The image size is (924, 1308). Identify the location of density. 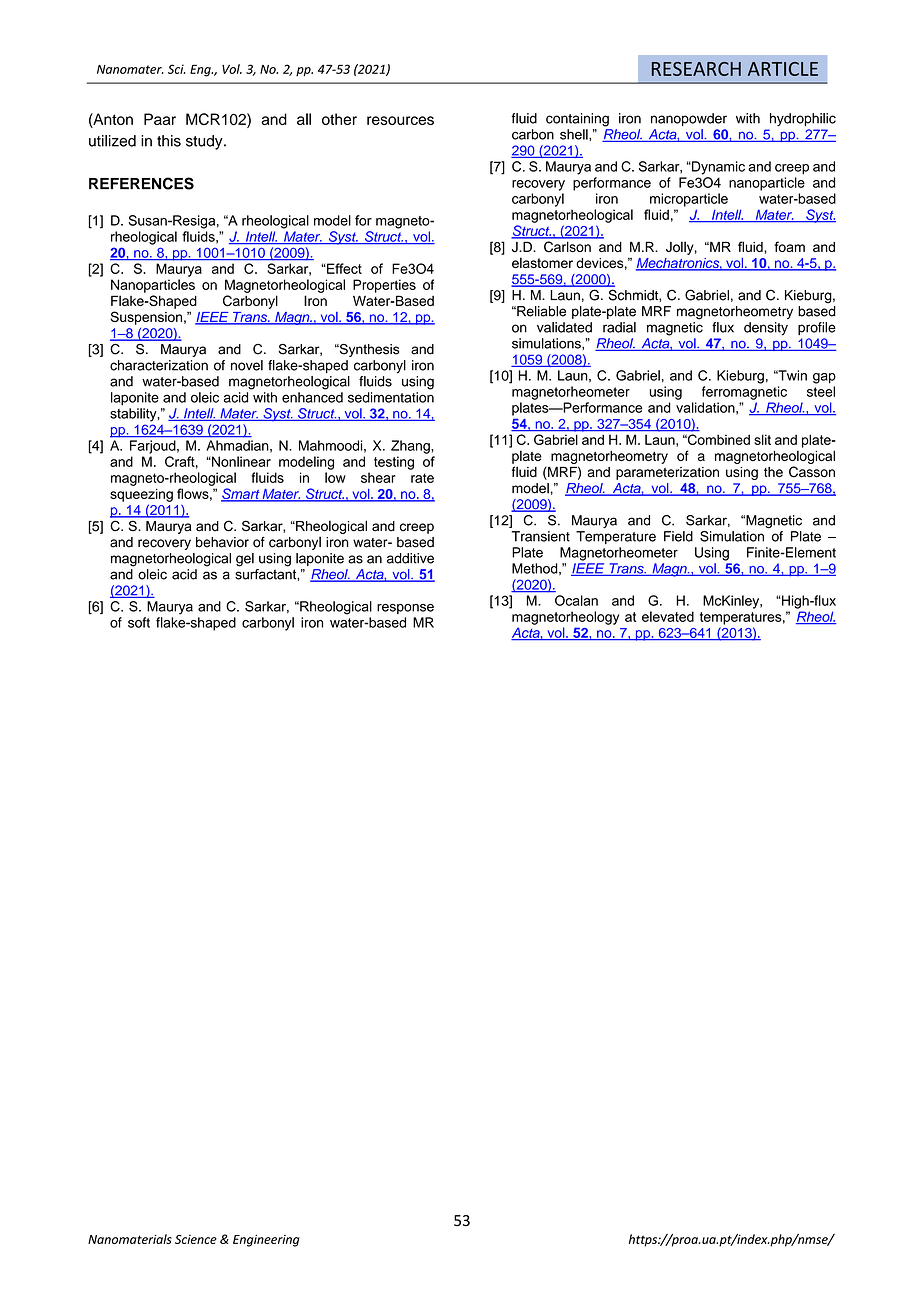
(766, 329).
